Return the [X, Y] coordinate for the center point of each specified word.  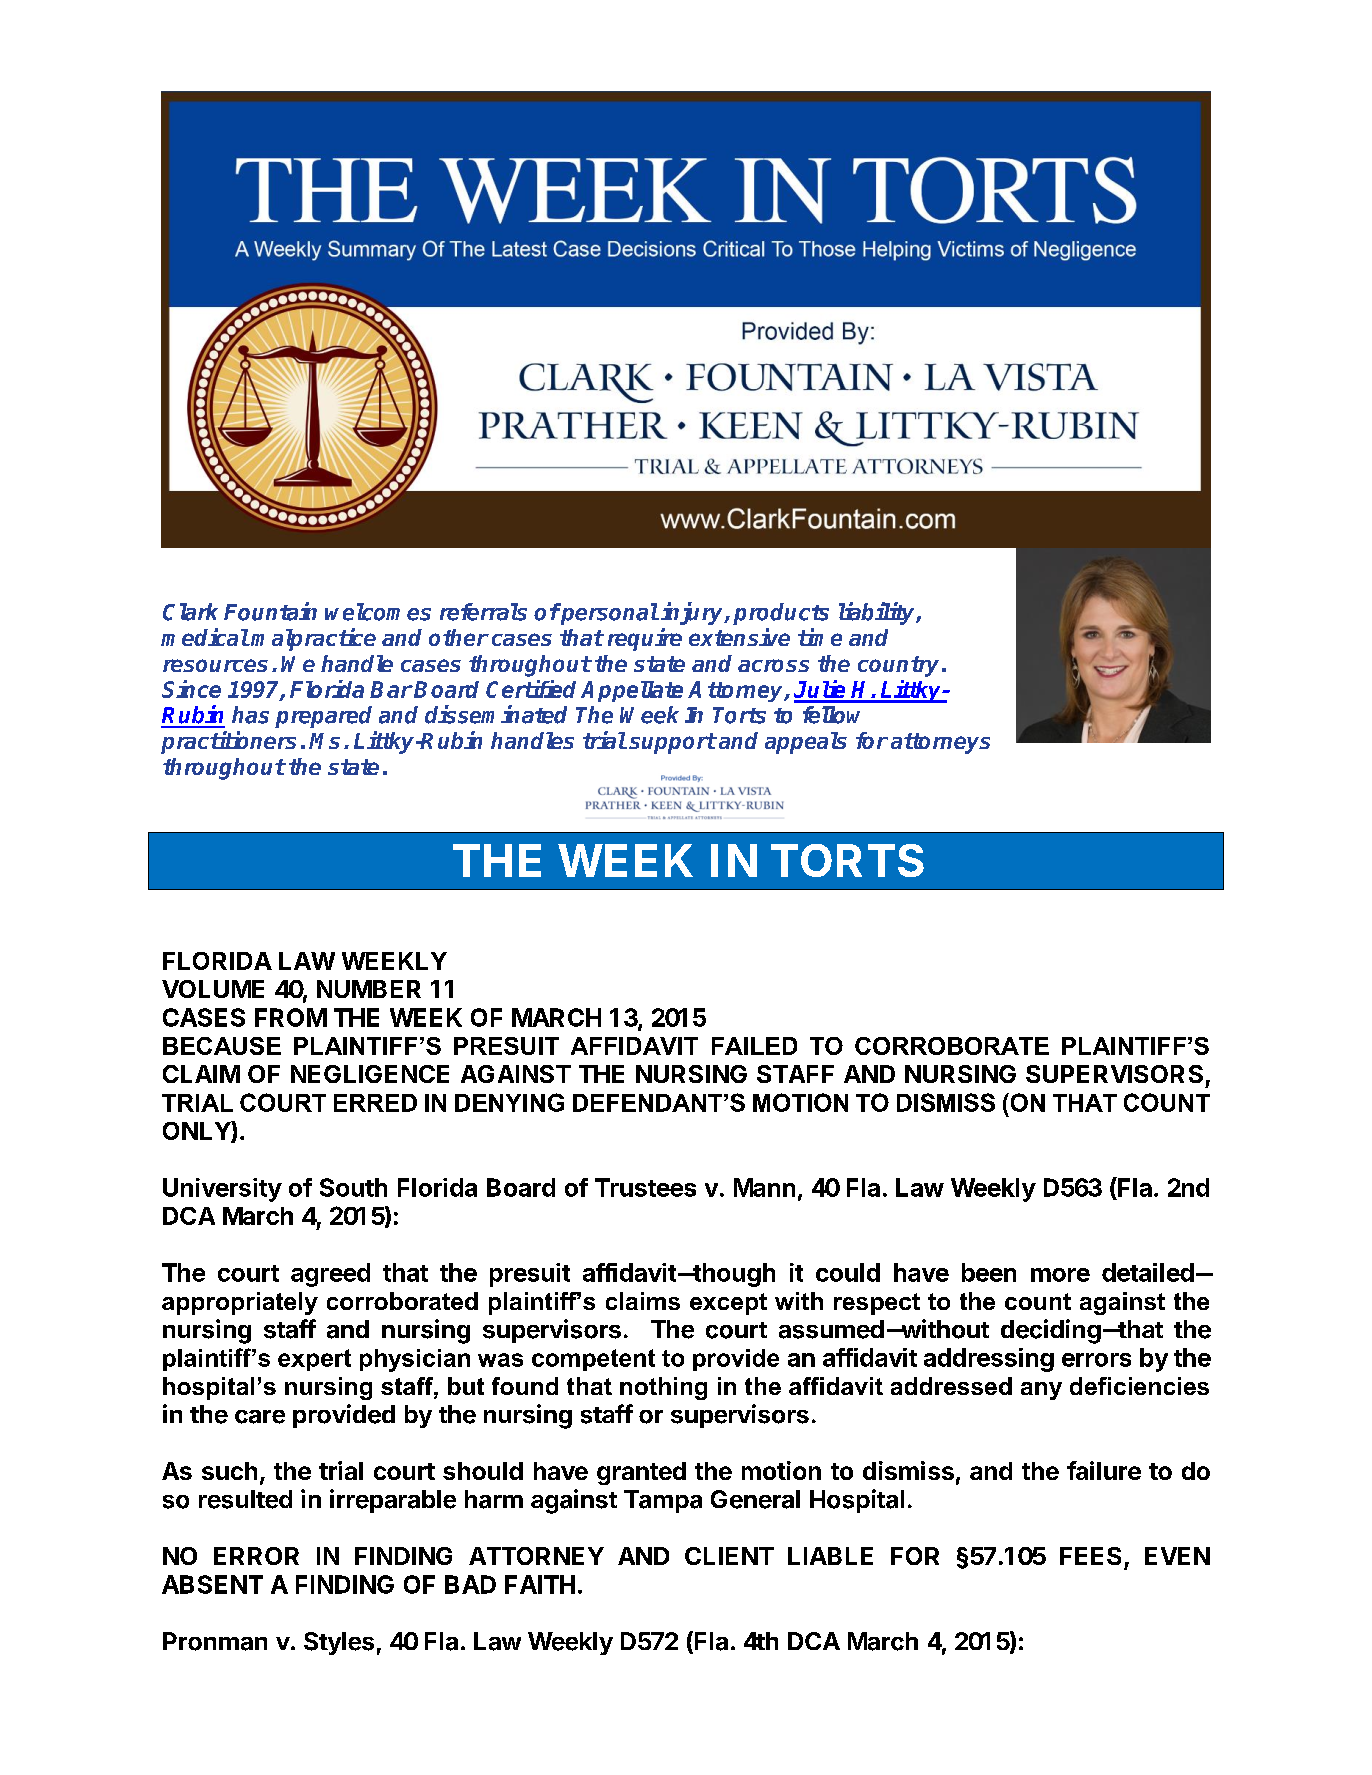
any [1041, 1391]
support [672, 743]
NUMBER [369, 989]
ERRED [375, 1103]
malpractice [313, 639]
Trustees [645, 1187]
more [1060, 1275]
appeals [806, 743]
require [645, 639]
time [820, 637]
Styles [339, 1643]
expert [314, 1360]
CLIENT [729, 1556]
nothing [663, 1388]
